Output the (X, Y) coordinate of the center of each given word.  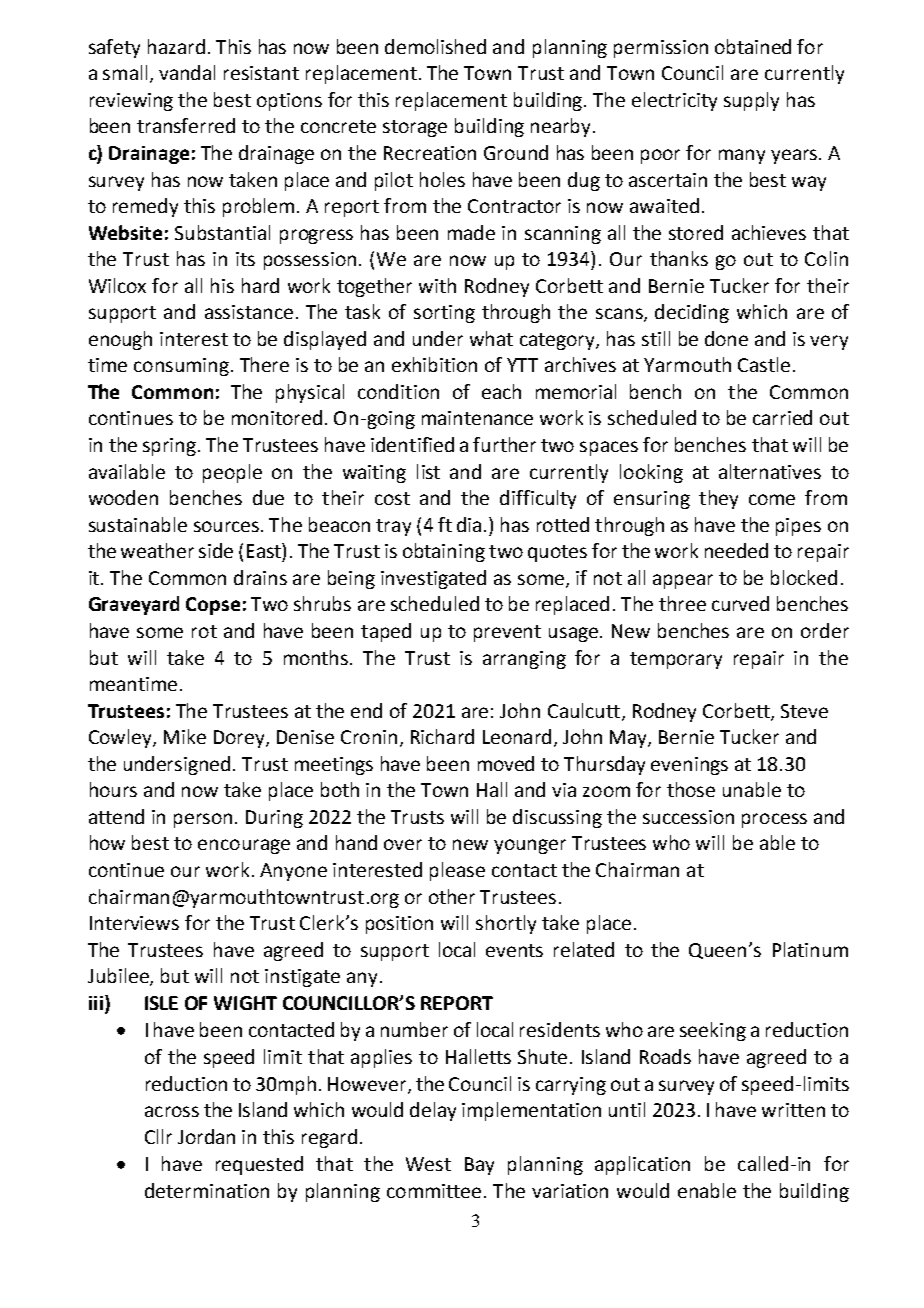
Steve (804, 711)
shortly (506, 924)
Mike (185, 736)
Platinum (810, 949)
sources (228, 526)
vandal (187, 72)
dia (471, 524)
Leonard (517, 736)
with (437, 285)
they (718, 499)
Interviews (134, 923)
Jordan (206, 1136)
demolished (435, 46)
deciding (692, 313)
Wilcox (117, 285)
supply (751, 101)
